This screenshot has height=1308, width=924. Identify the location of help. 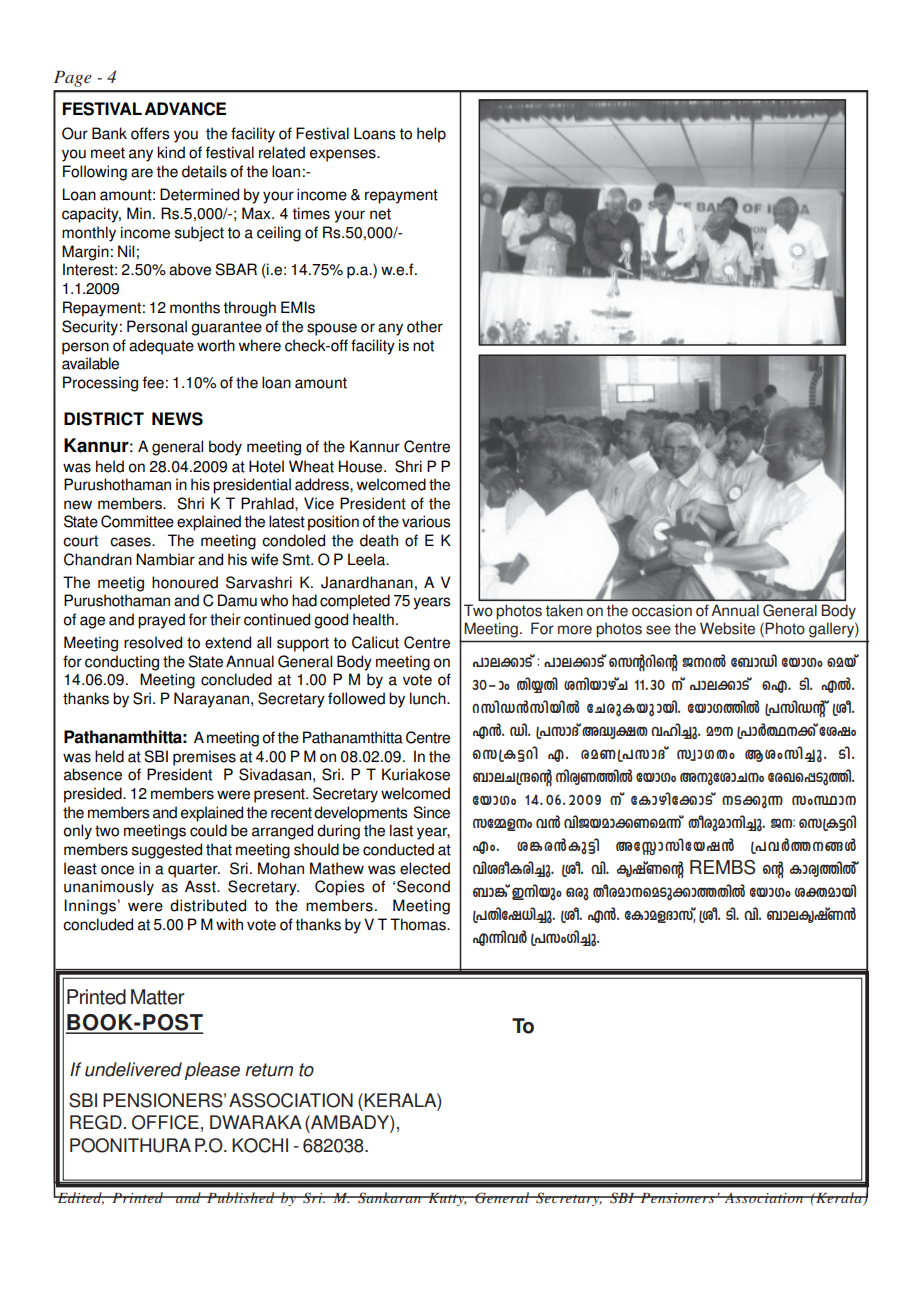
(431, 135).
